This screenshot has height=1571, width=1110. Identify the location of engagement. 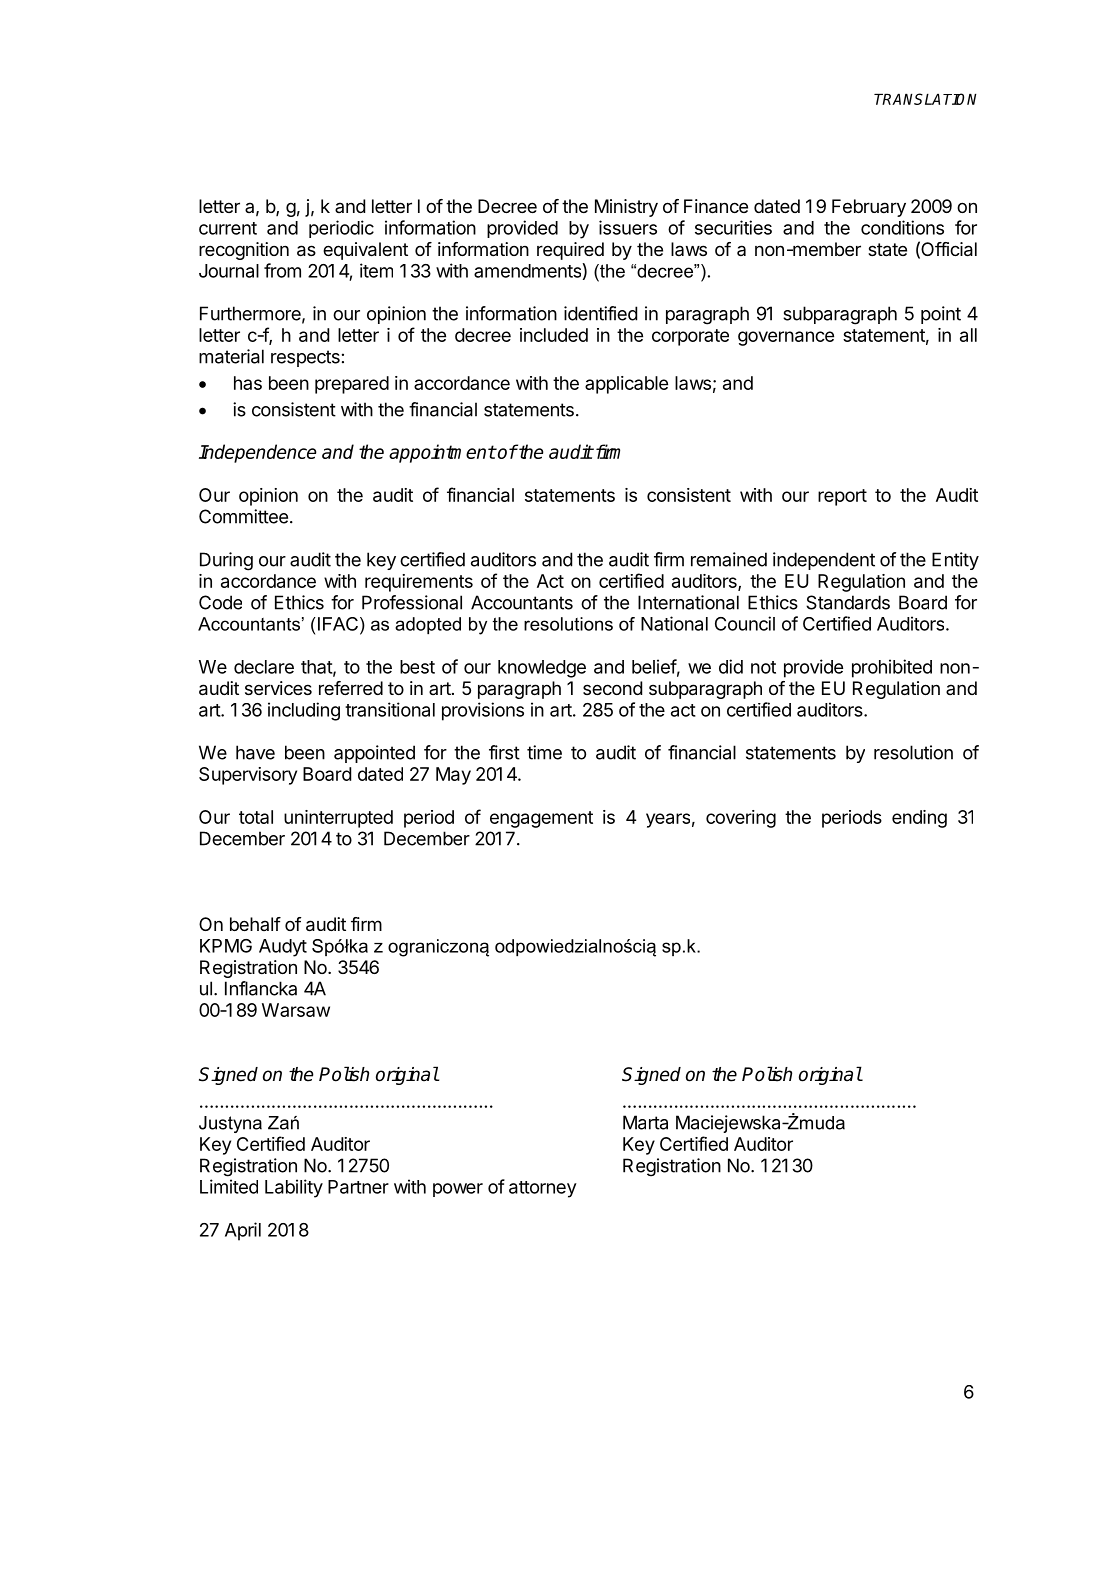
(541, 819).
